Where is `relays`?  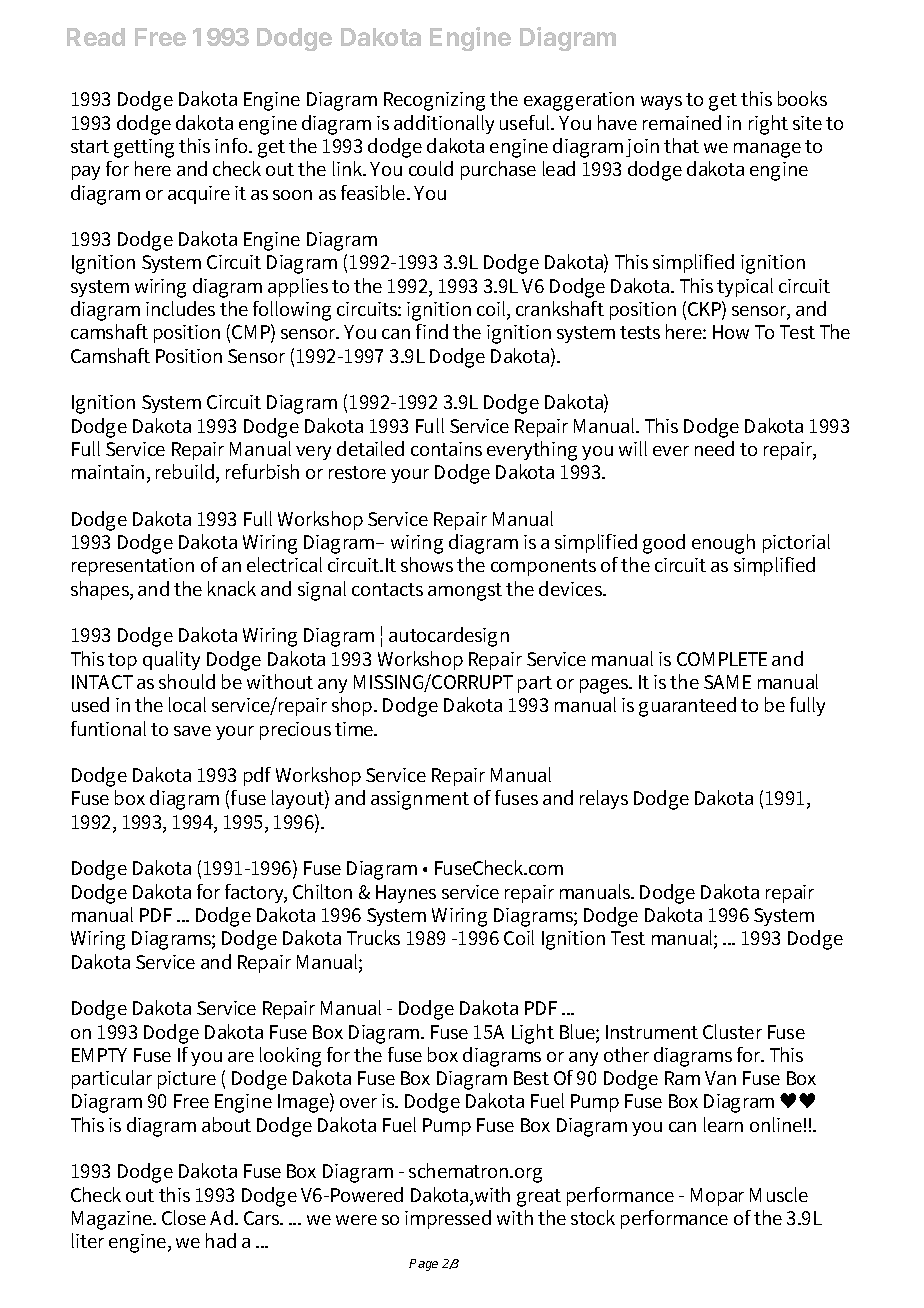
relays is located at coordinates (604, 799).
